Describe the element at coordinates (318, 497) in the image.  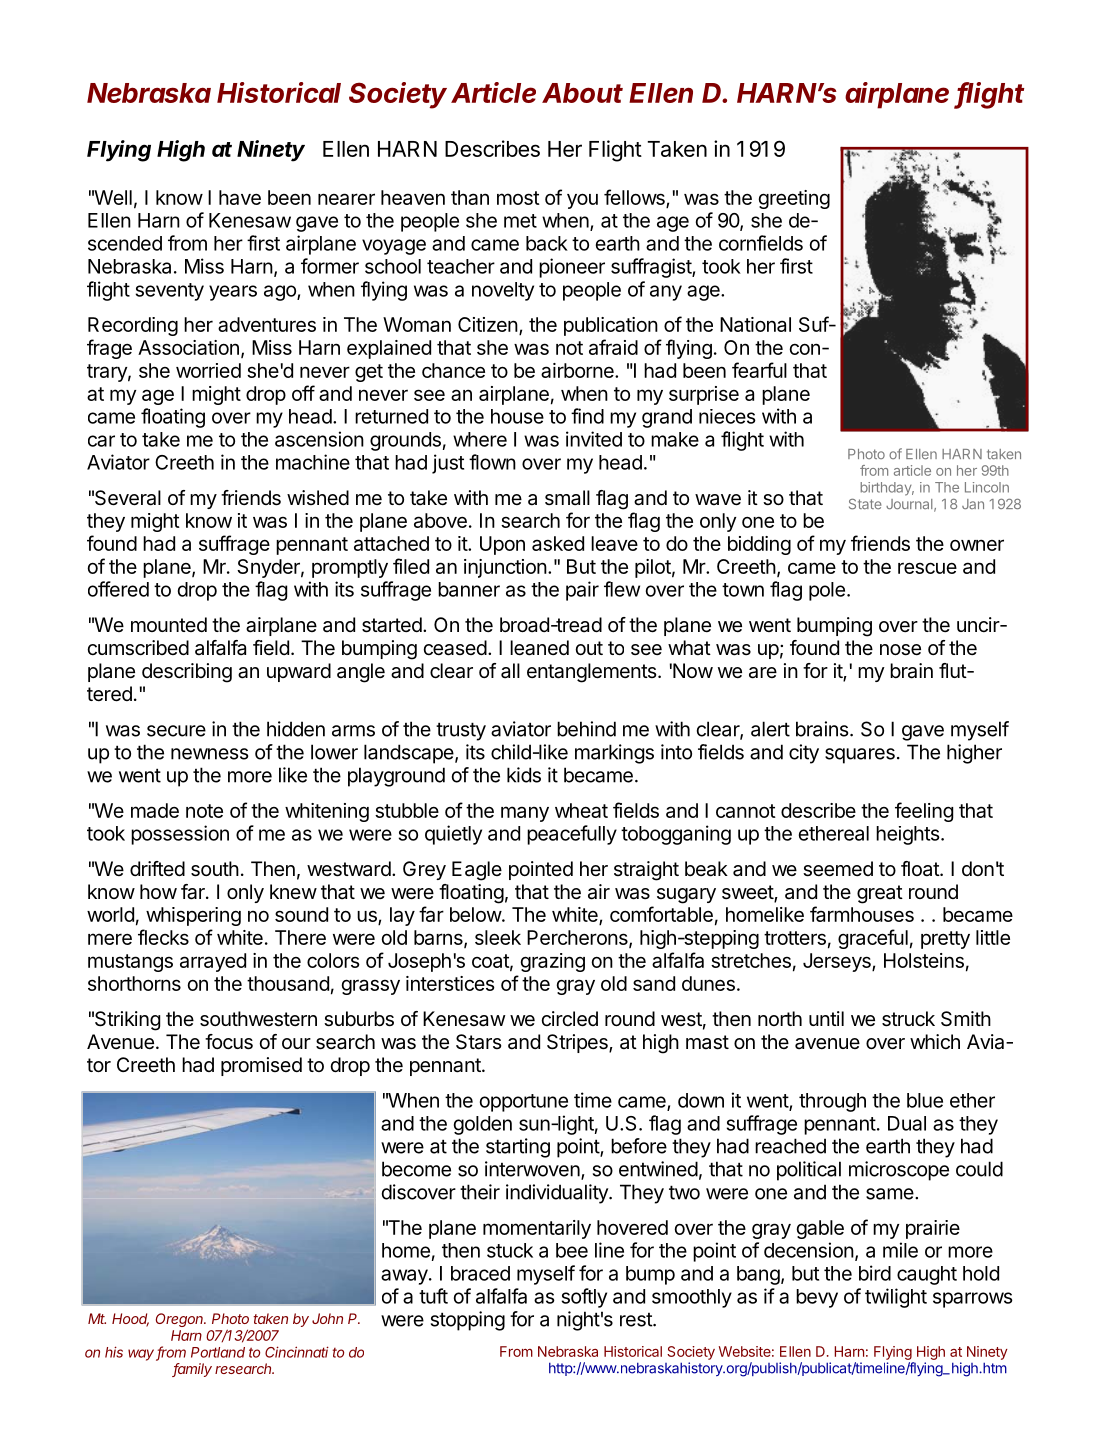
I see `wished` at that location.
